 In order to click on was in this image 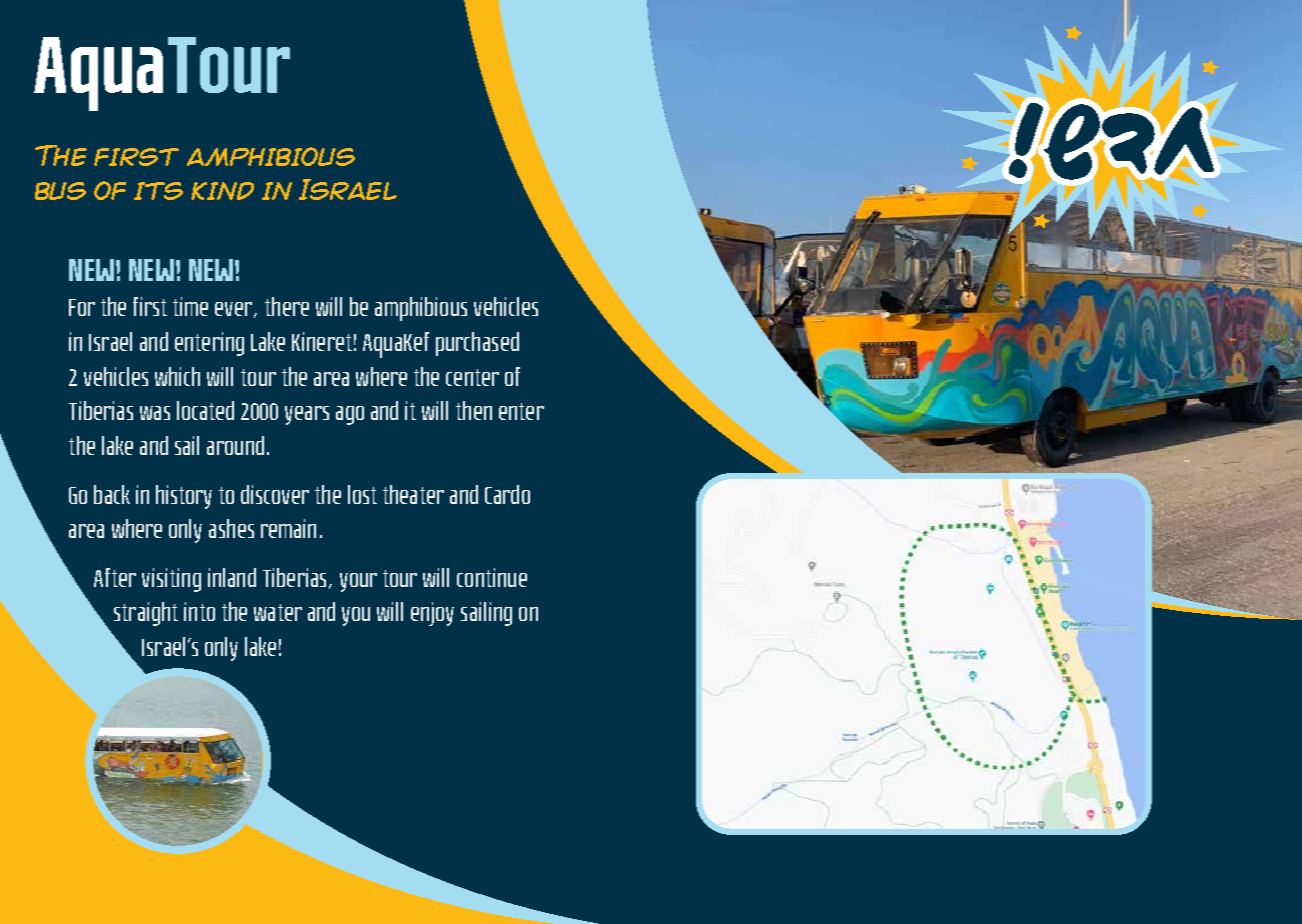, I will do `click(155, 413)`.
